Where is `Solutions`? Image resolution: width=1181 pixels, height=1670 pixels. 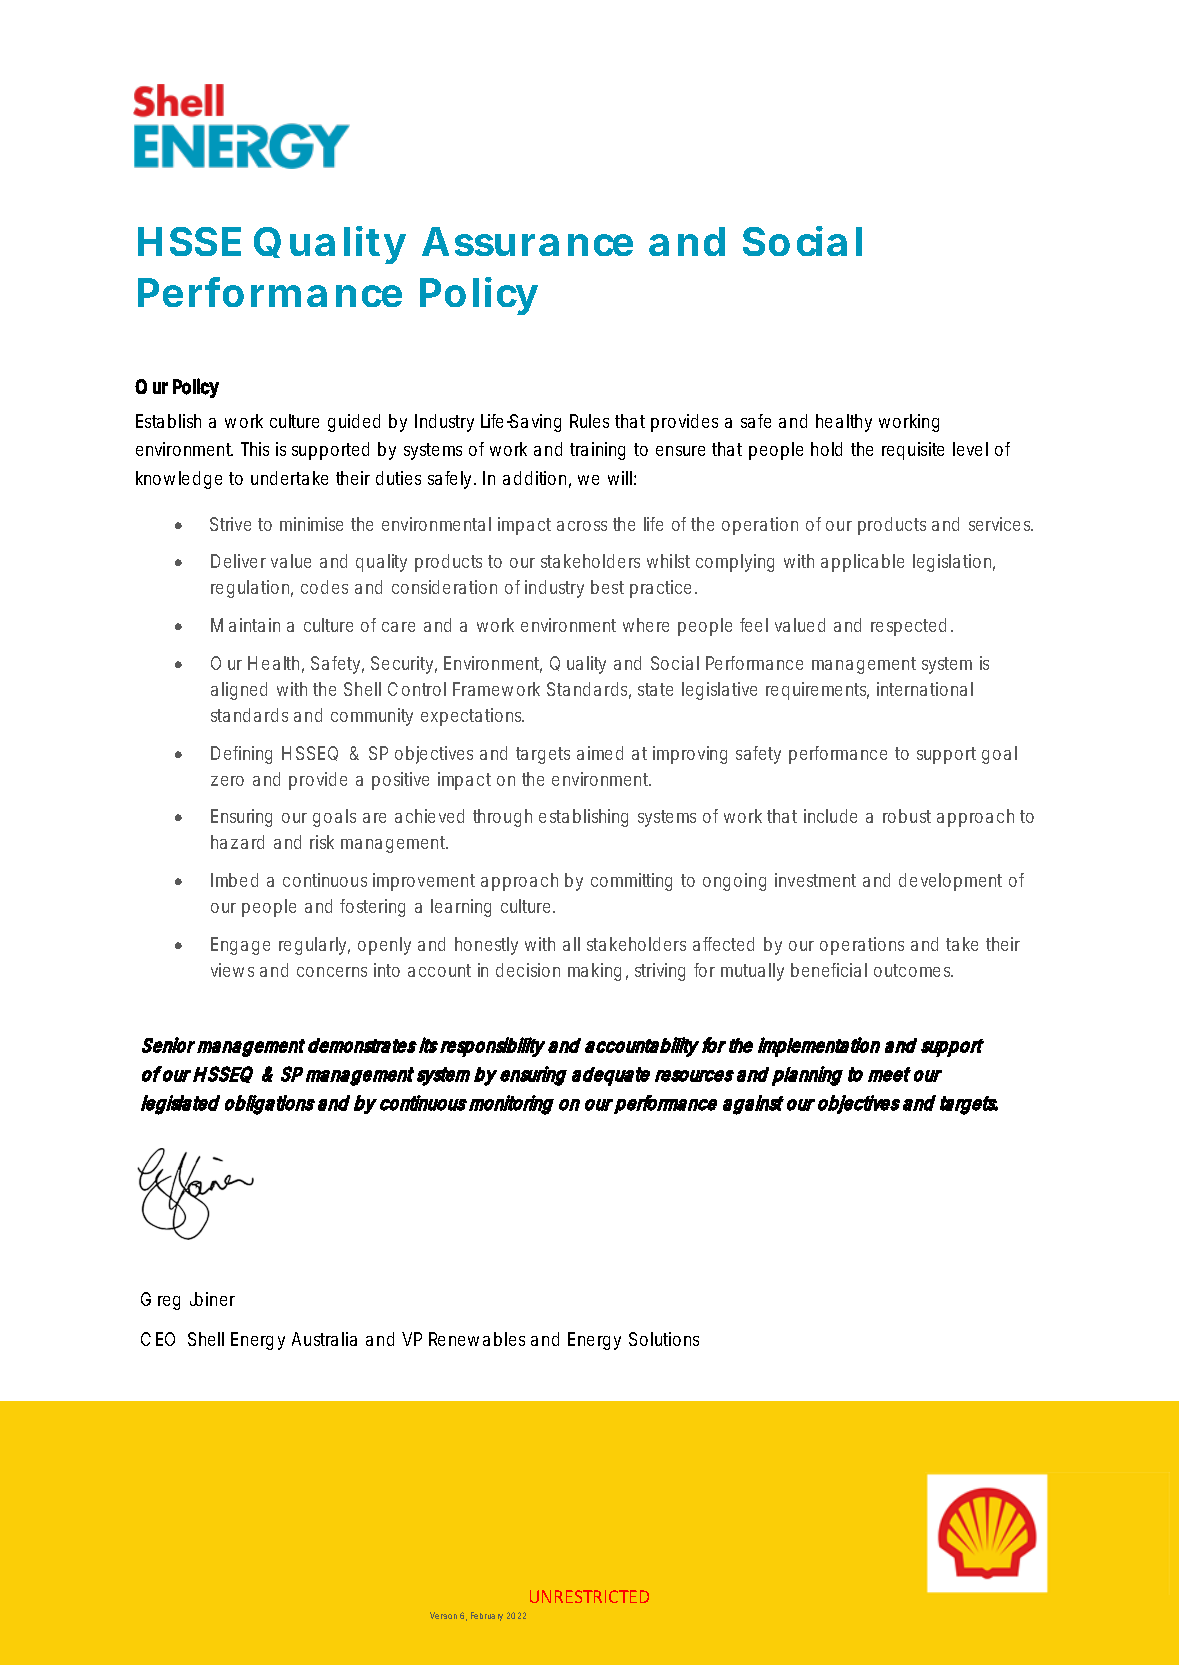 Solutions is located at coordinates (664, 1339).
